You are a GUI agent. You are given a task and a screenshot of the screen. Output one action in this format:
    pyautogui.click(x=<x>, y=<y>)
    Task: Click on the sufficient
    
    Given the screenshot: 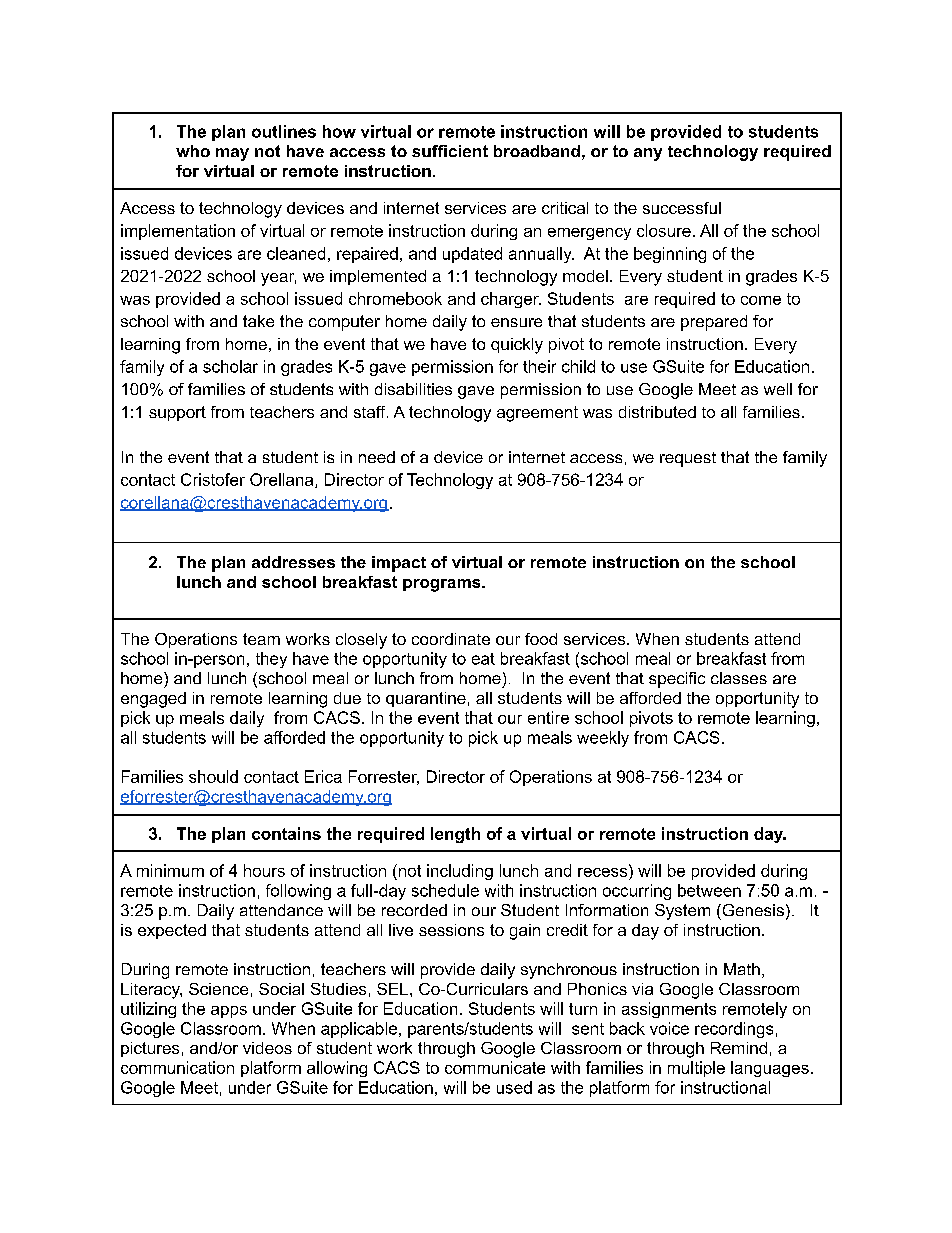 What is the action you would take?
    pyautogui.click(x=450, y=151)
